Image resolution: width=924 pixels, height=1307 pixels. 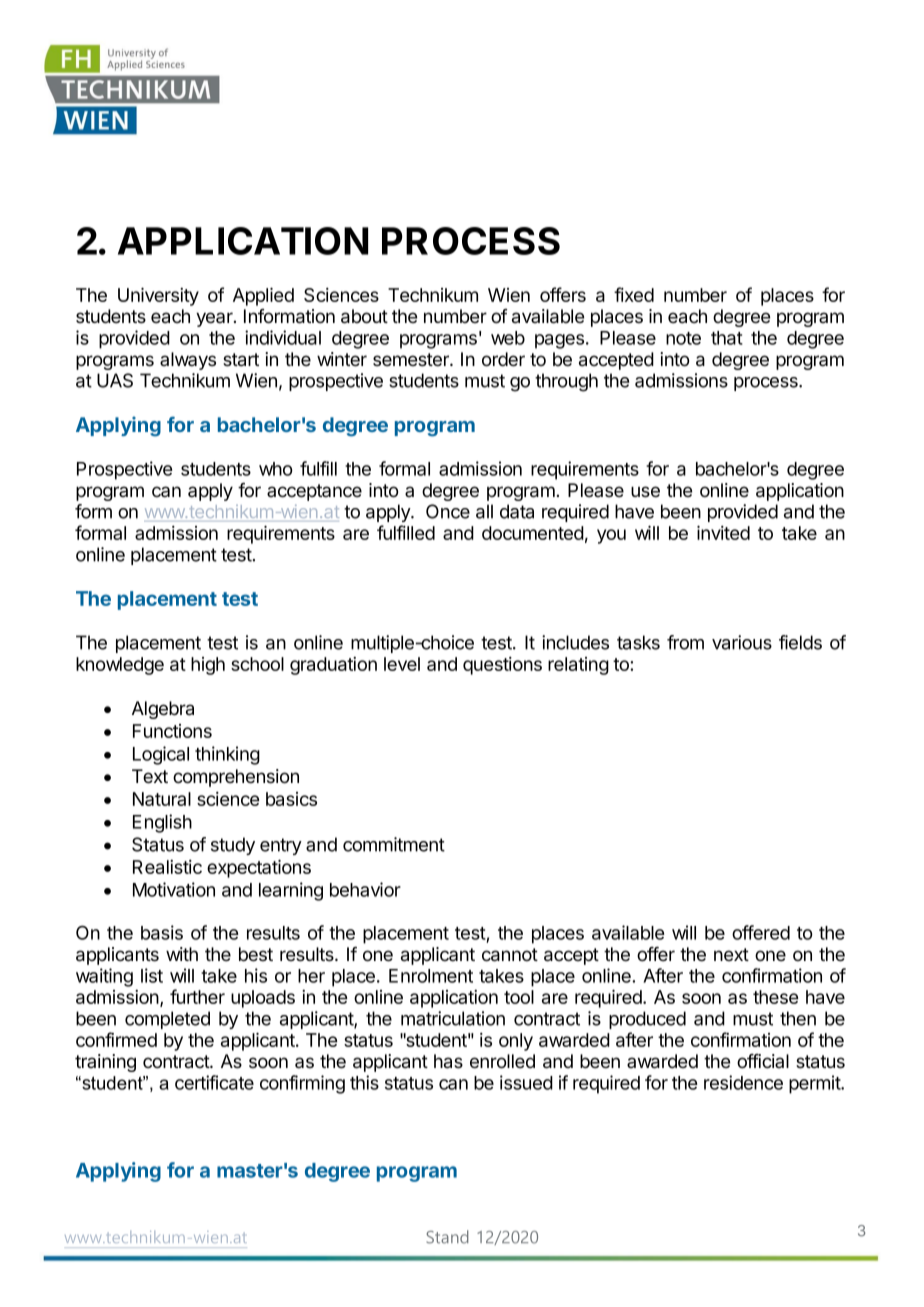 What do you see at coordinates (447, 1237) in the document?
I see `Stand` at bounding box center [447, 1237].
